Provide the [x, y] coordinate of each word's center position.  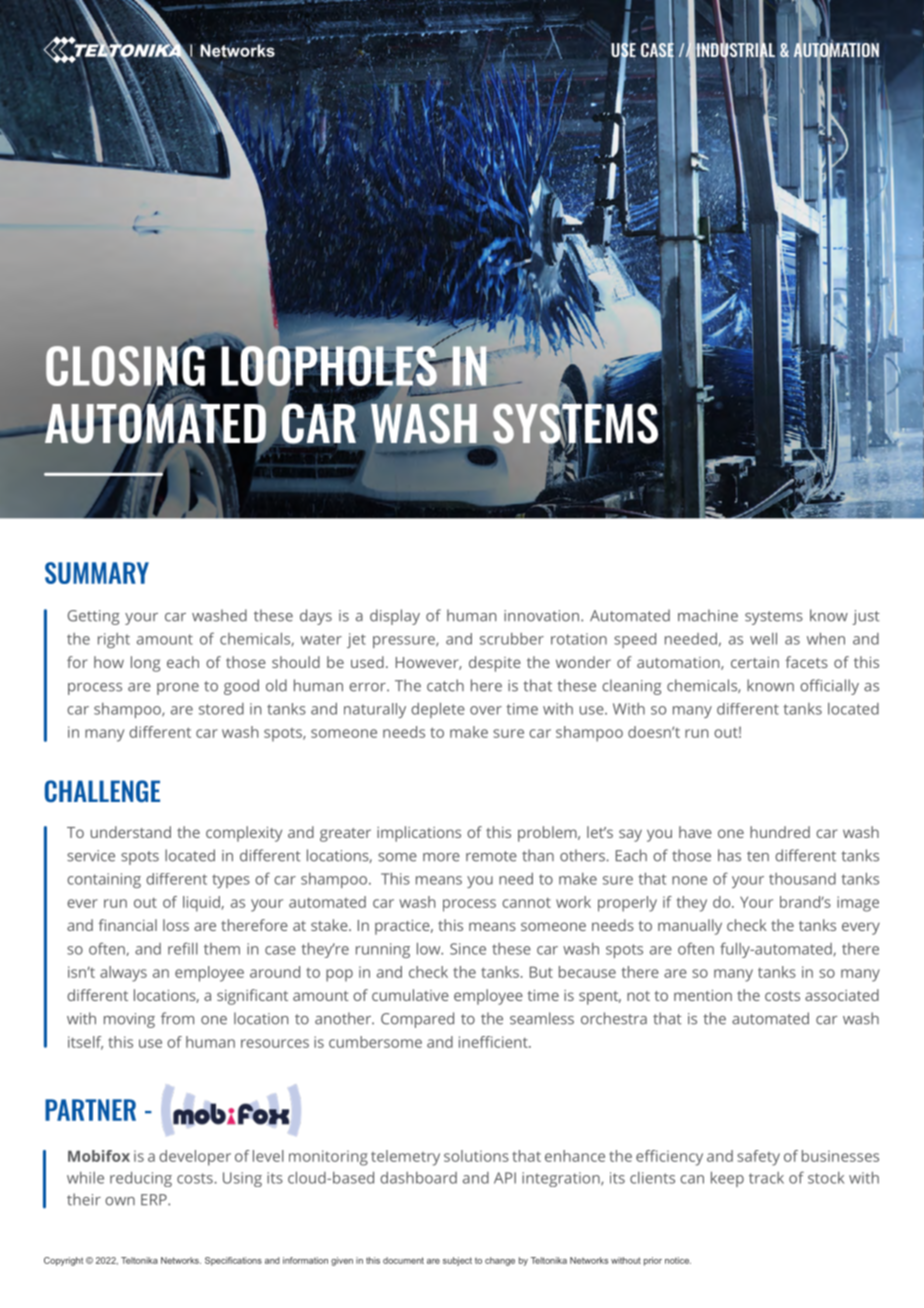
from [177, 1018]
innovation [541, 616]
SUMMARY [97, 573]
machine [708, 615]
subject [457, 1261]
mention [703, 995]
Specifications [233, 1261]
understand [131, 832]
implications [419, 834]
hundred [780, 832]
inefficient [494, 1042]
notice [678, 1260]
